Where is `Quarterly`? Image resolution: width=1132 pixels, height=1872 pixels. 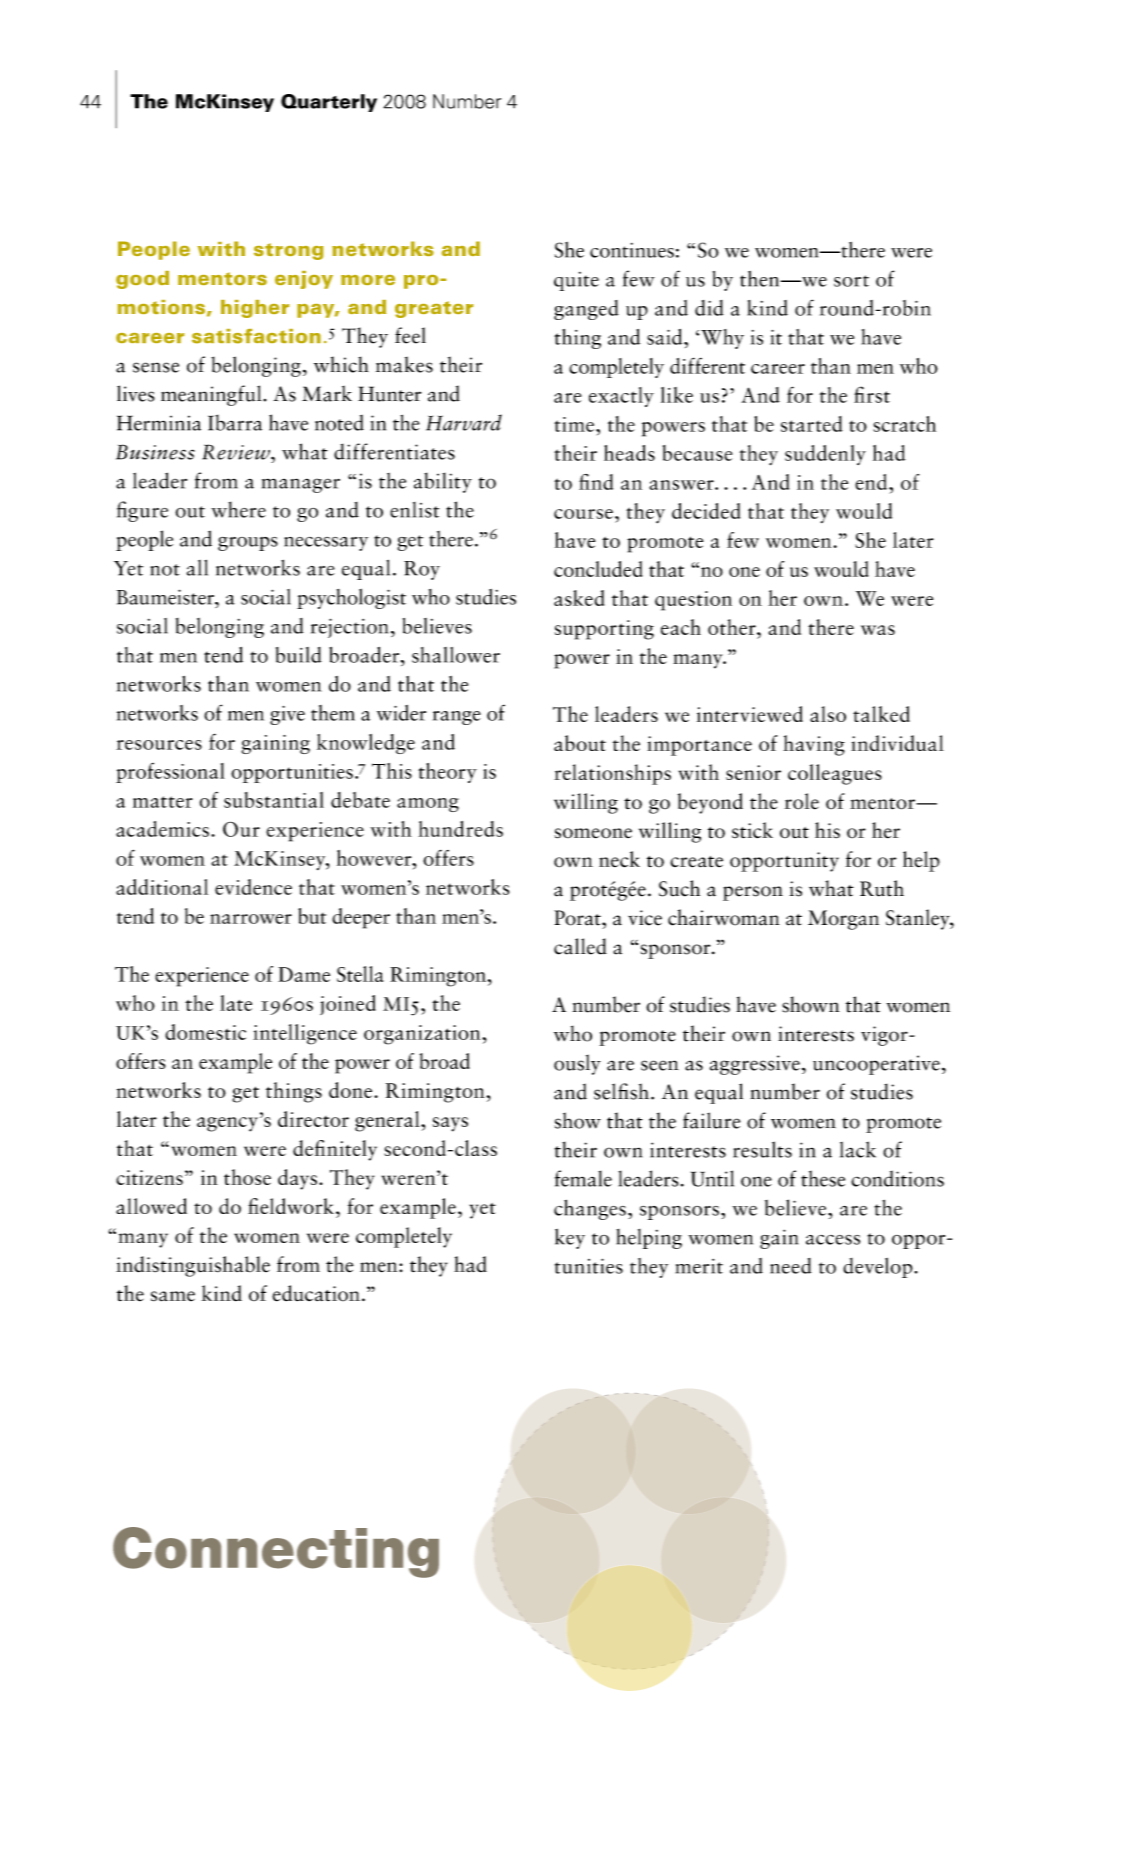 Quarterly is located at coordinates (329, 103).
